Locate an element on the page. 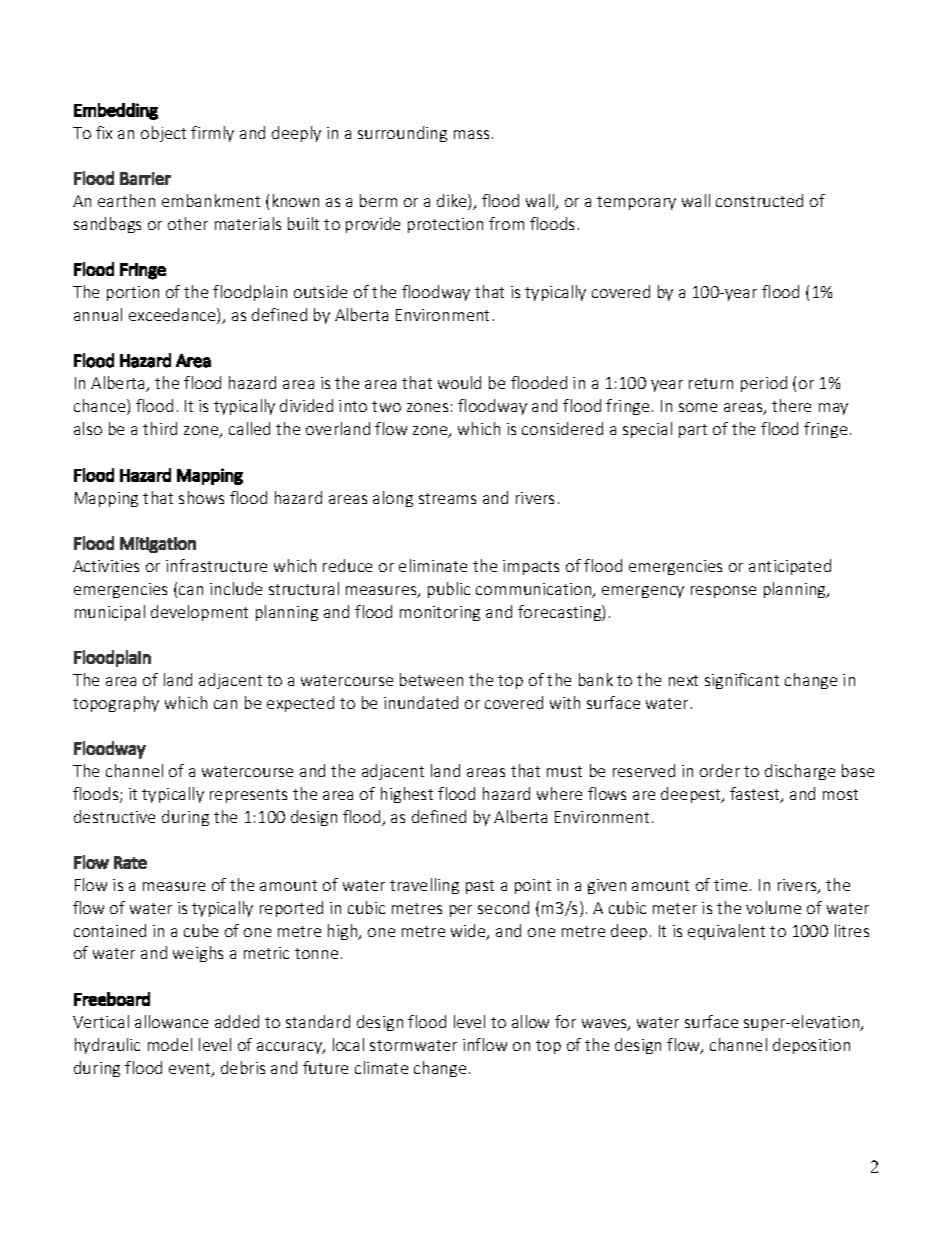  anticipated is located at coordinates (790, 567).
